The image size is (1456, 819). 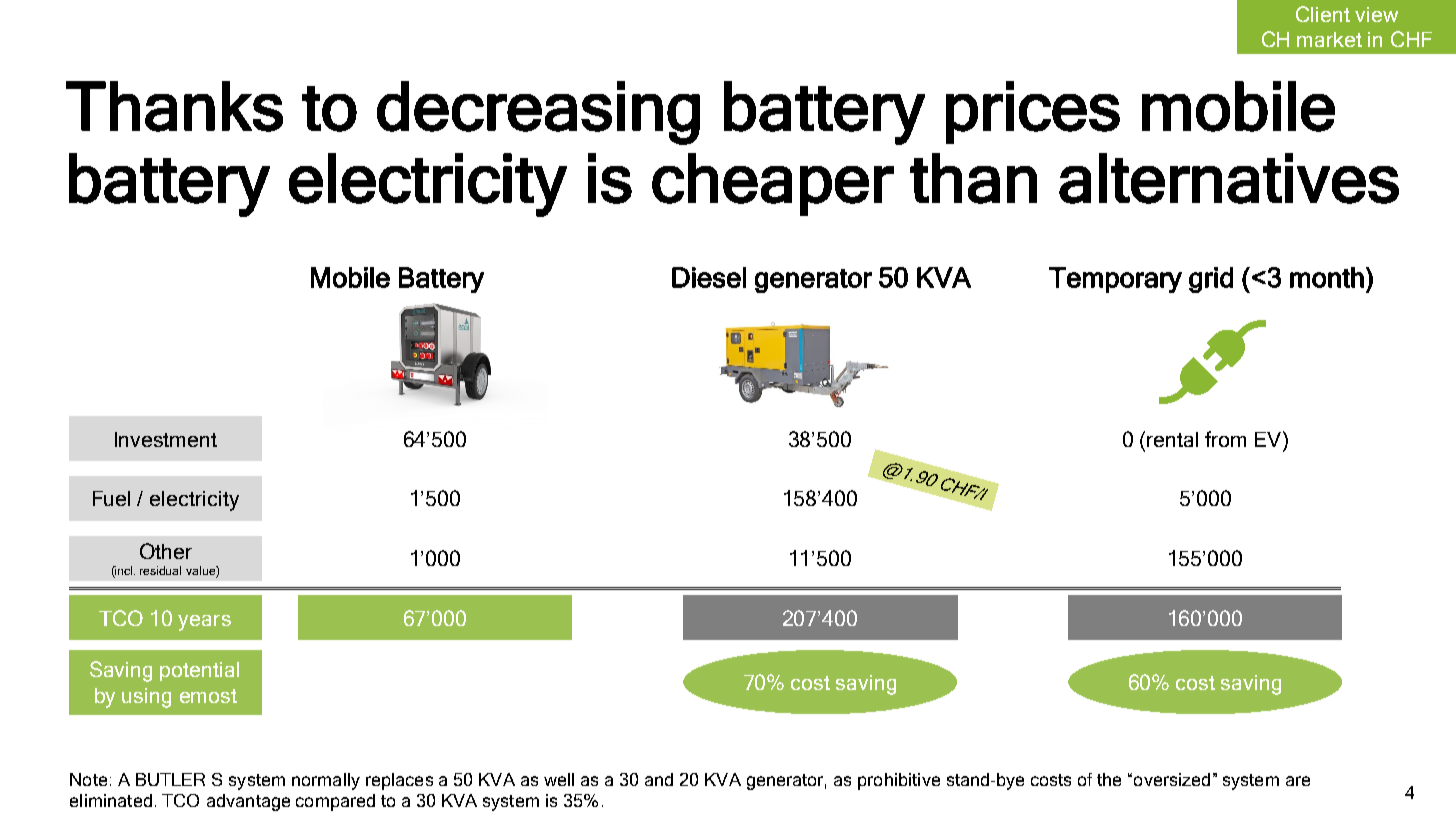 What do you see at coordinates (773, 184) in the document?
I see `cheaper` at bounding box center [773, 184].
